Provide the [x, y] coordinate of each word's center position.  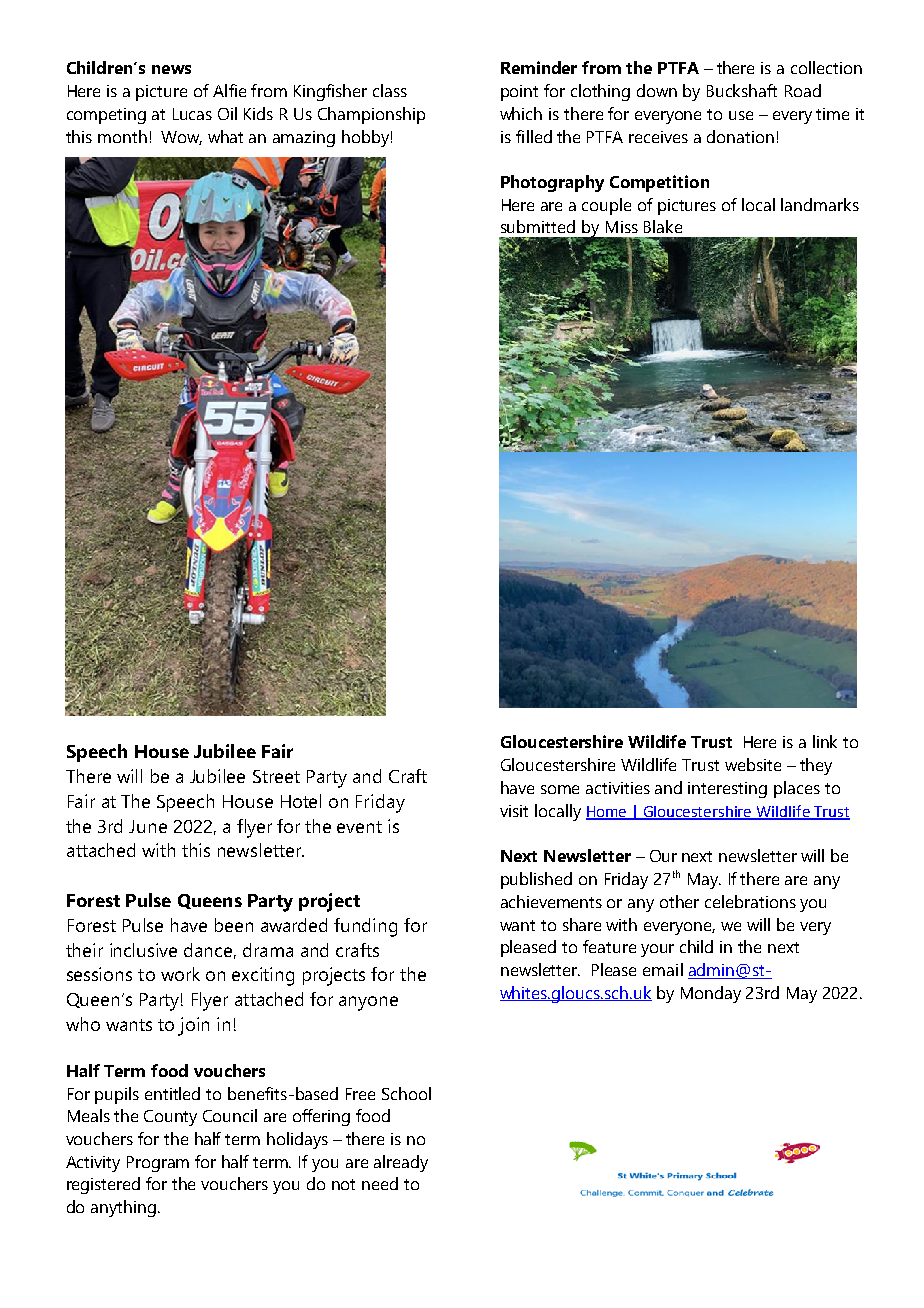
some [560, 789]
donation [740, 136]
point [519, 93]
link [825, 741]
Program [158, 1164]
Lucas [192, 114]
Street [276, 776]
